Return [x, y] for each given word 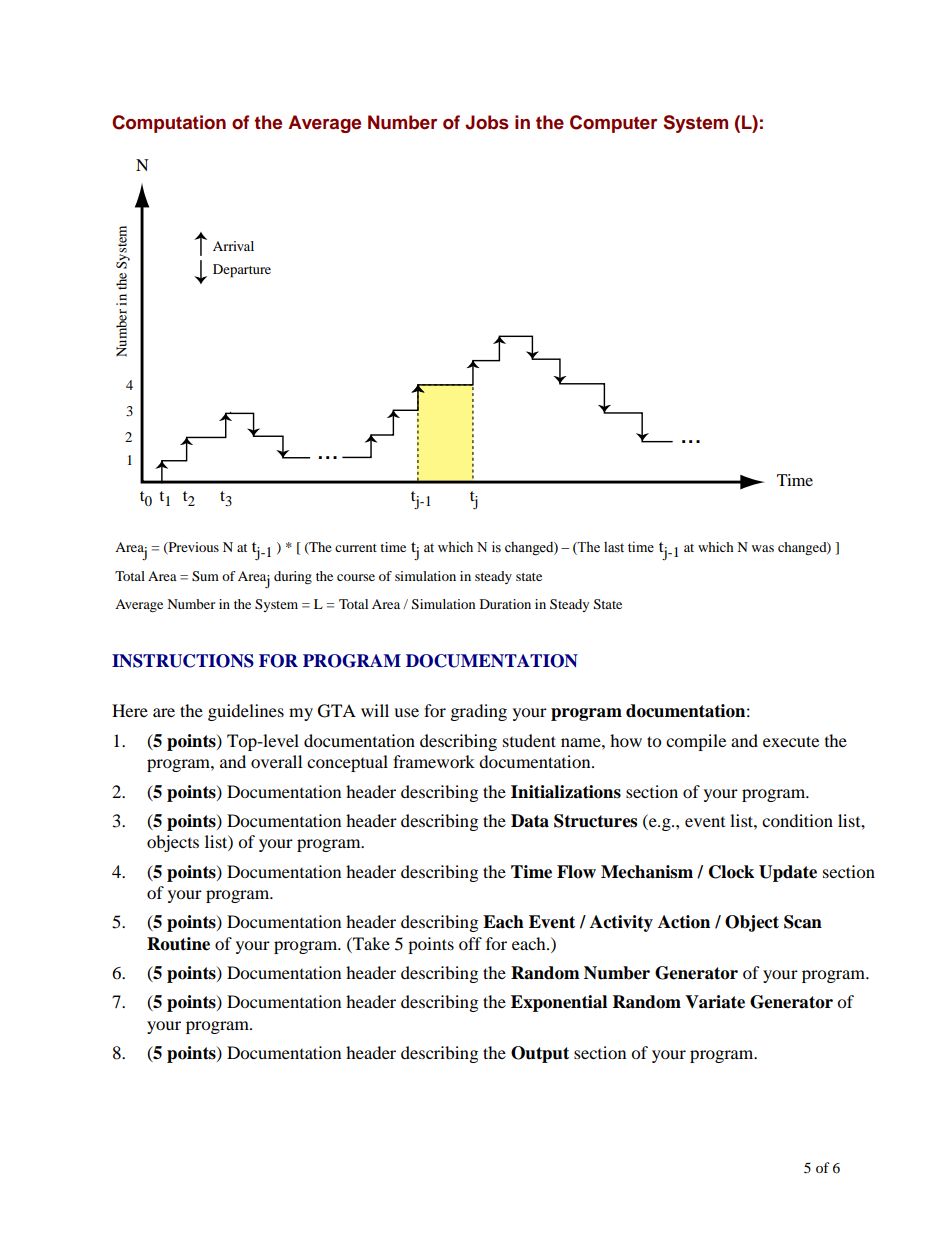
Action [684, 922]
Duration [505, 604]
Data [530, 821]
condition [797, 820]
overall [276, 761]
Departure [242, 271]
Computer [613, 124]
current [356, 548]
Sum [205, 576]
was [763, 548]
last [614, 547]
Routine [178, 944]
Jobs [487, 122]
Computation [169, 124]
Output [540, 1054]
